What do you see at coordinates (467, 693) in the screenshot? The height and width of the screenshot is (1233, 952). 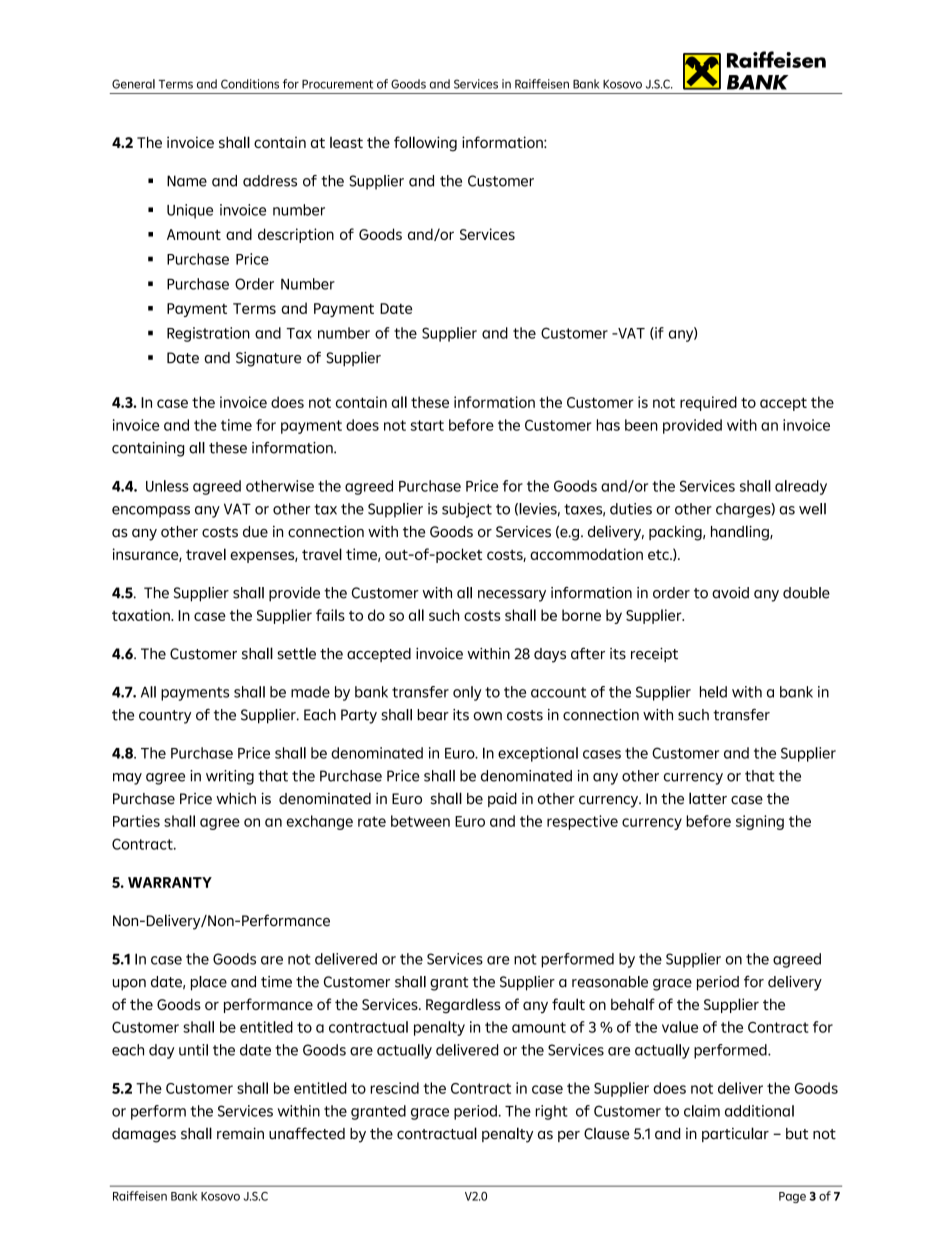 I see `only` at bounding box center [467, 693].
